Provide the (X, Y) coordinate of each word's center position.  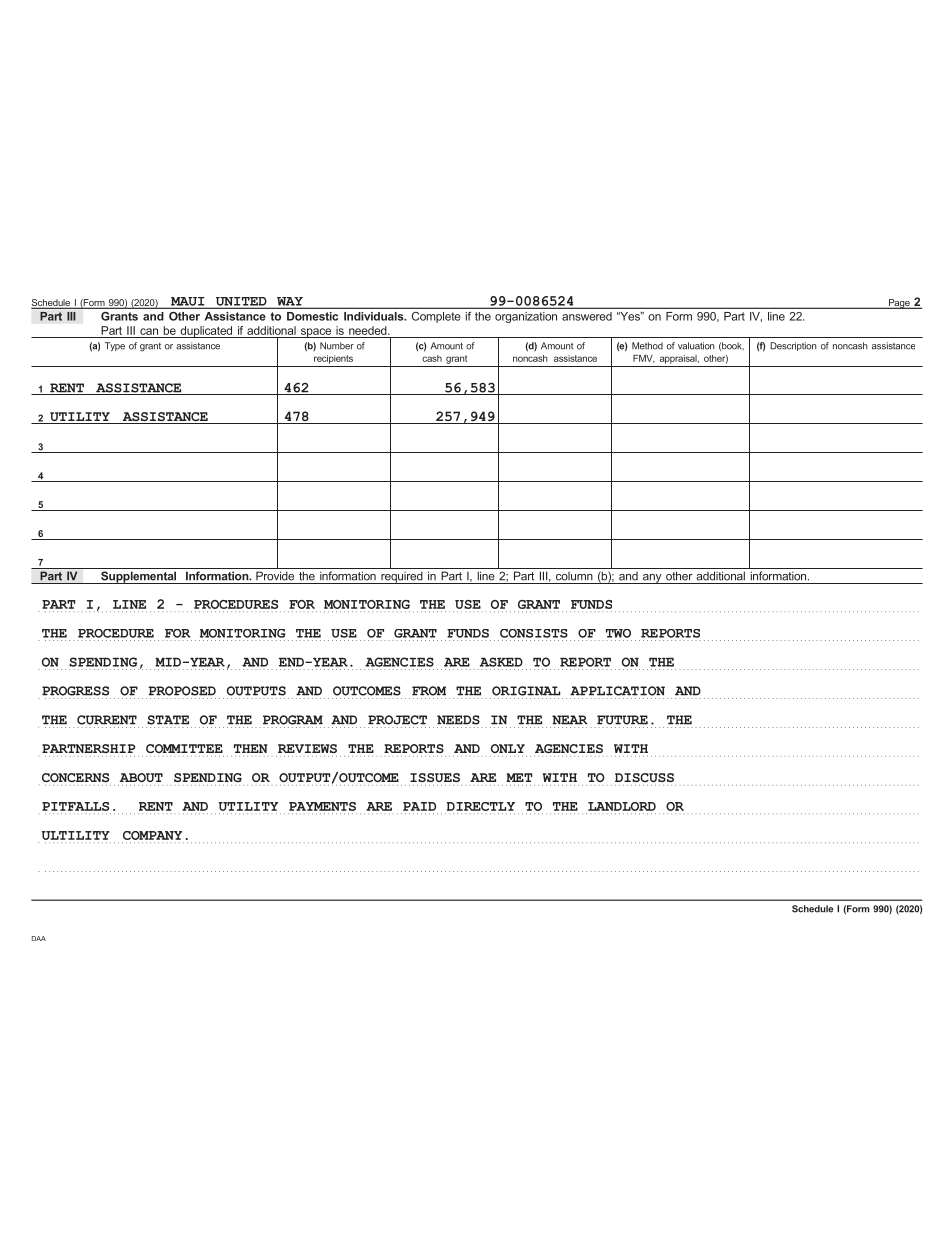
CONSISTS (534, 633)
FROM (429, 691)
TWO (618, 633)
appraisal (679, 359)
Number (337, 346)
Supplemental (139, 577)
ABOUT (141, 777)
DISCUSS (644, 777)
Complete (436, 317)
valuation (696, 346)
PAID (419, 806)
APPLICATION (617, 691)
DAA (39, 938)
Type (115, 347)
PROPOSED (182, 691)
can (149, 331)
